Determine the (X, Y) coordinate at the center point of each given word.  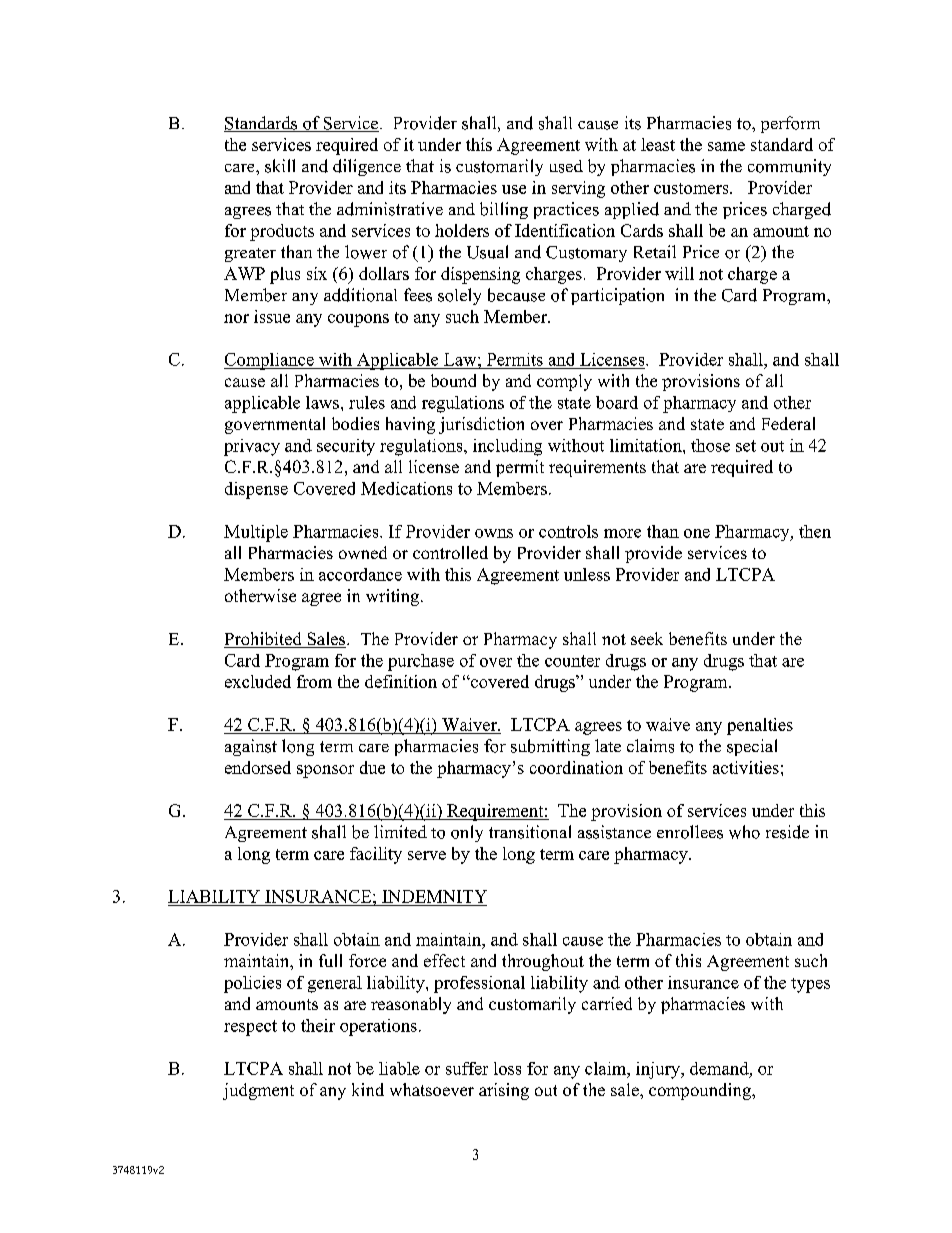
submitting (550, 747)
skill (280, 166)
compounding (701, 1091)
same (726, 146)
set (746, 446)
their (318, 1025)
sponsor (325, 771)
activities (746, 767)
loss (507, 1068)
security (346, 447)
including (507, 447)
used (566, 166)
